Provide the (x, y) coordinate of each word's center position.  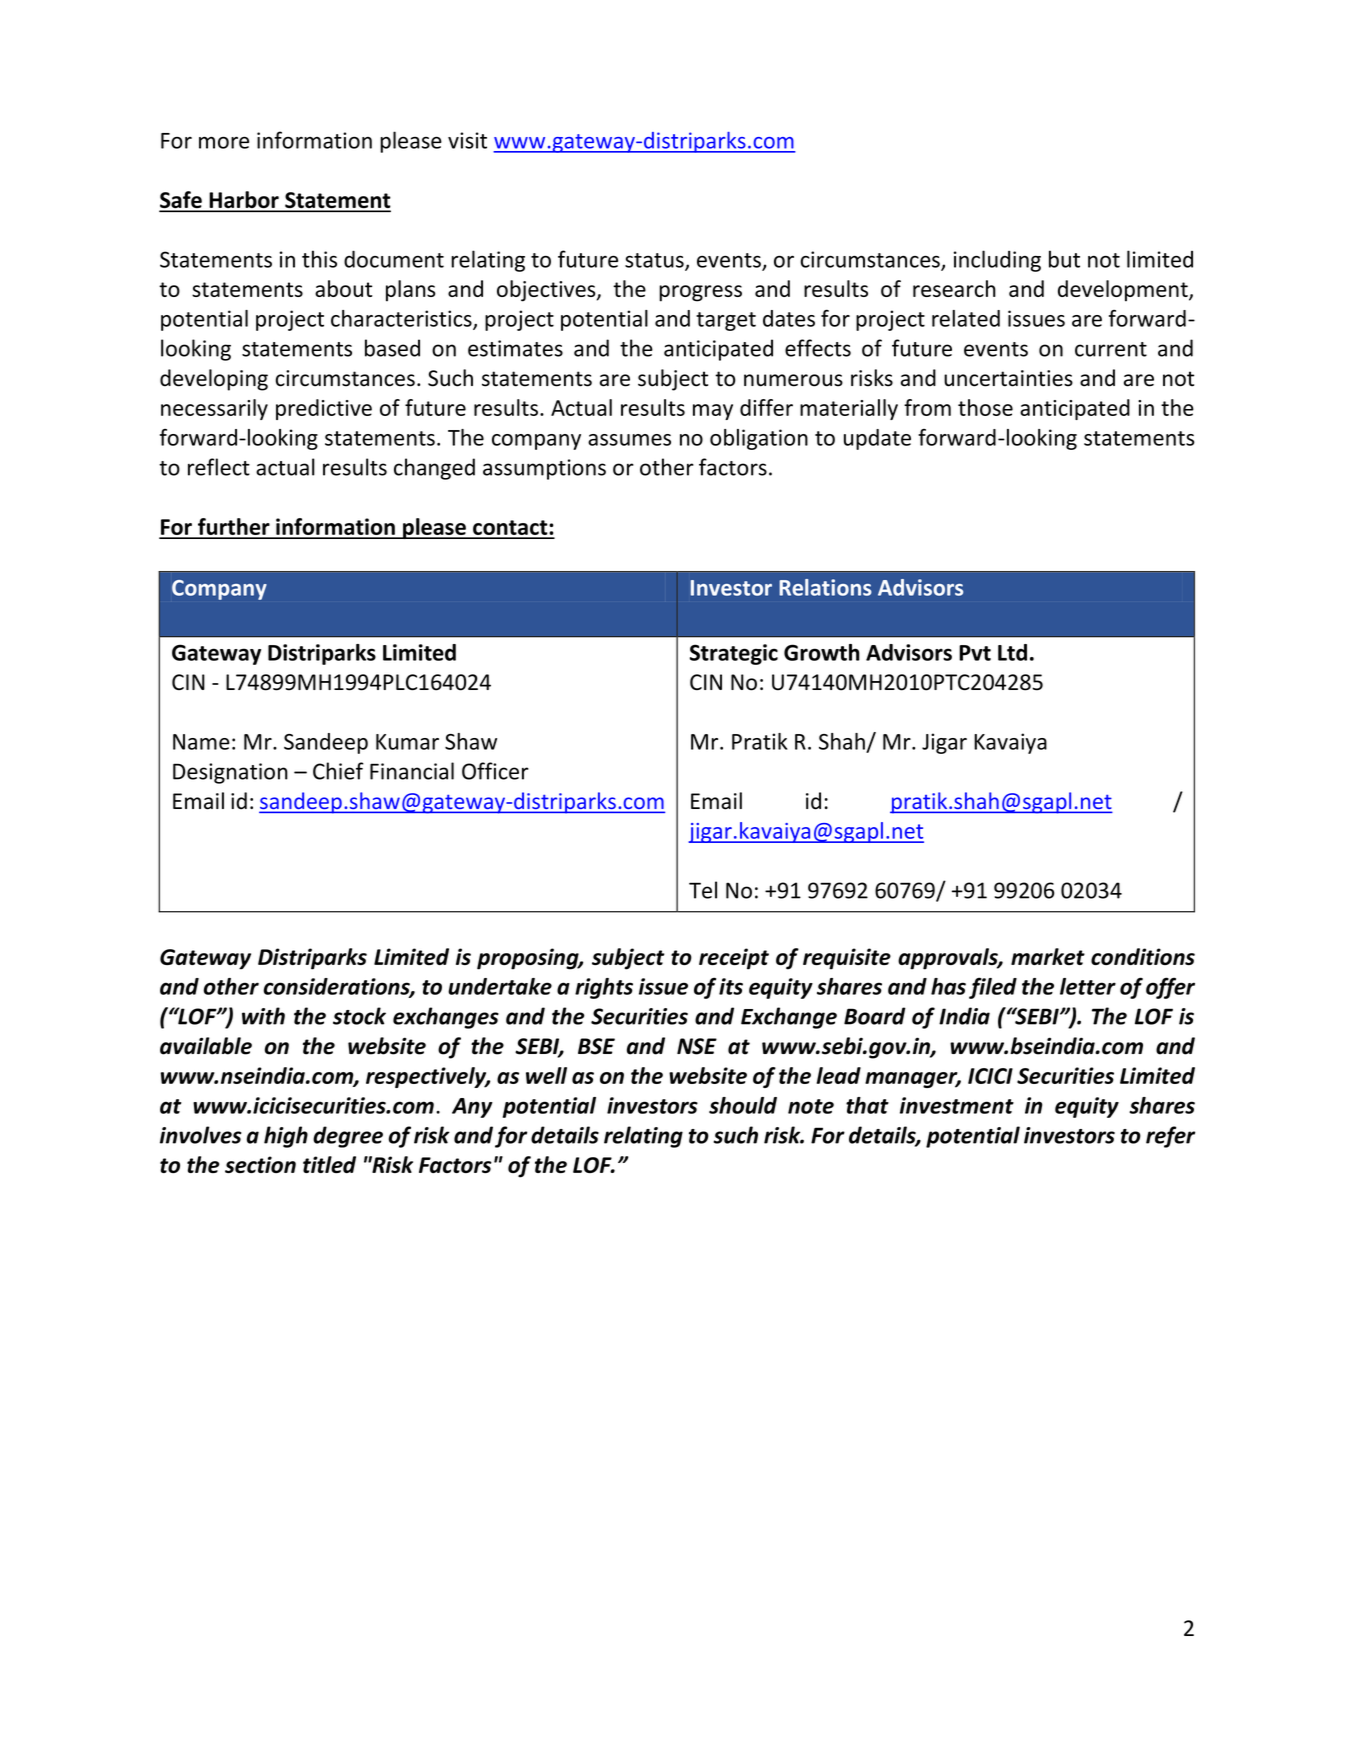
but (1064, 259)
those (985, 407)
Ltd (1012, 652)
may (713, 412)
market (1048, 956)
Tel (703, 890)
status (655, 261)
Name (201, 742)
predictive (324, 409)
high (286, 1137)
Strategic (734, 654)
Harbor (244, 201)
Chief (338, 771)
